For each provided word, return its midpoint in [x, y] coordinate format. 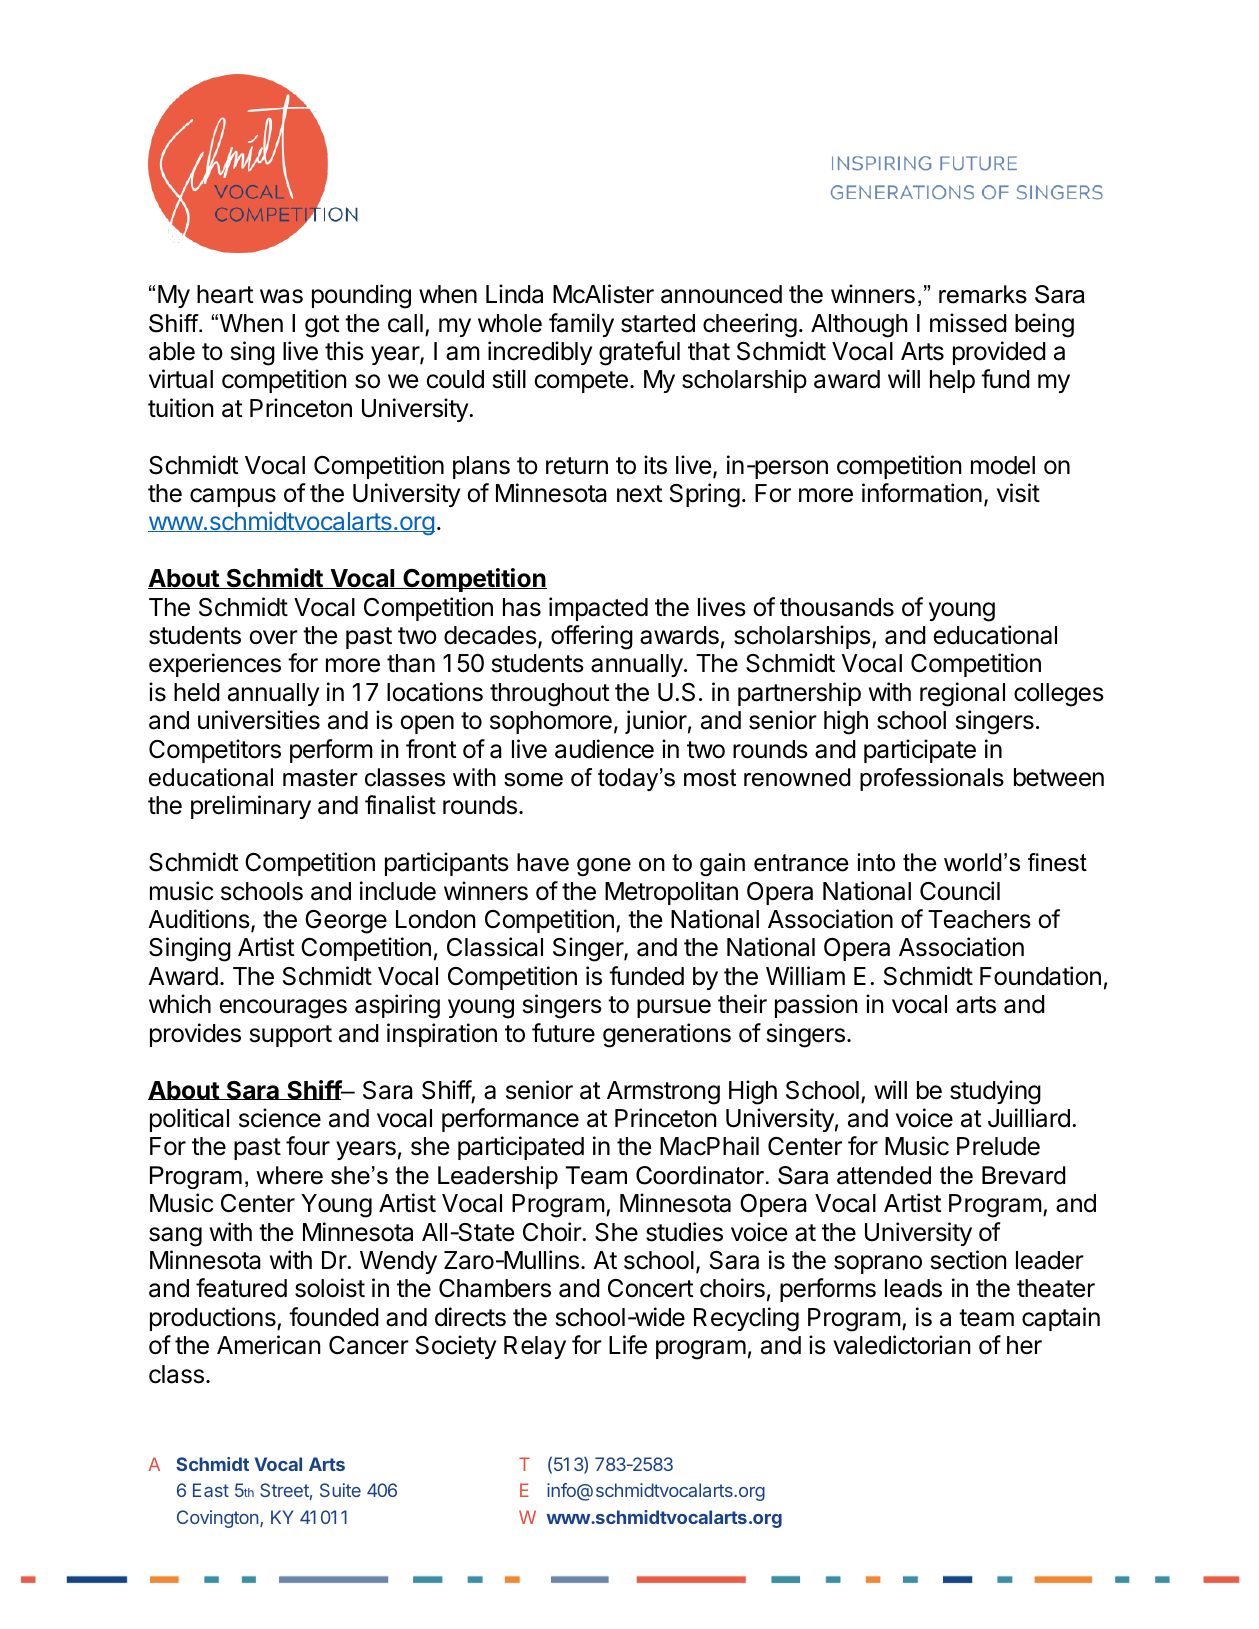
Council [960, 891]
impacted [598, 609]
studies [684, 1232]
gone [604, 867]
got [322, 326]
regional [962, 694]
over [273, 637]
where [289, 1175]
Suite [340, 1490]
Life [628, 1345]
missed [968, 323]
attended [884, 1175]
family [581, 325]
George [346, 922]
